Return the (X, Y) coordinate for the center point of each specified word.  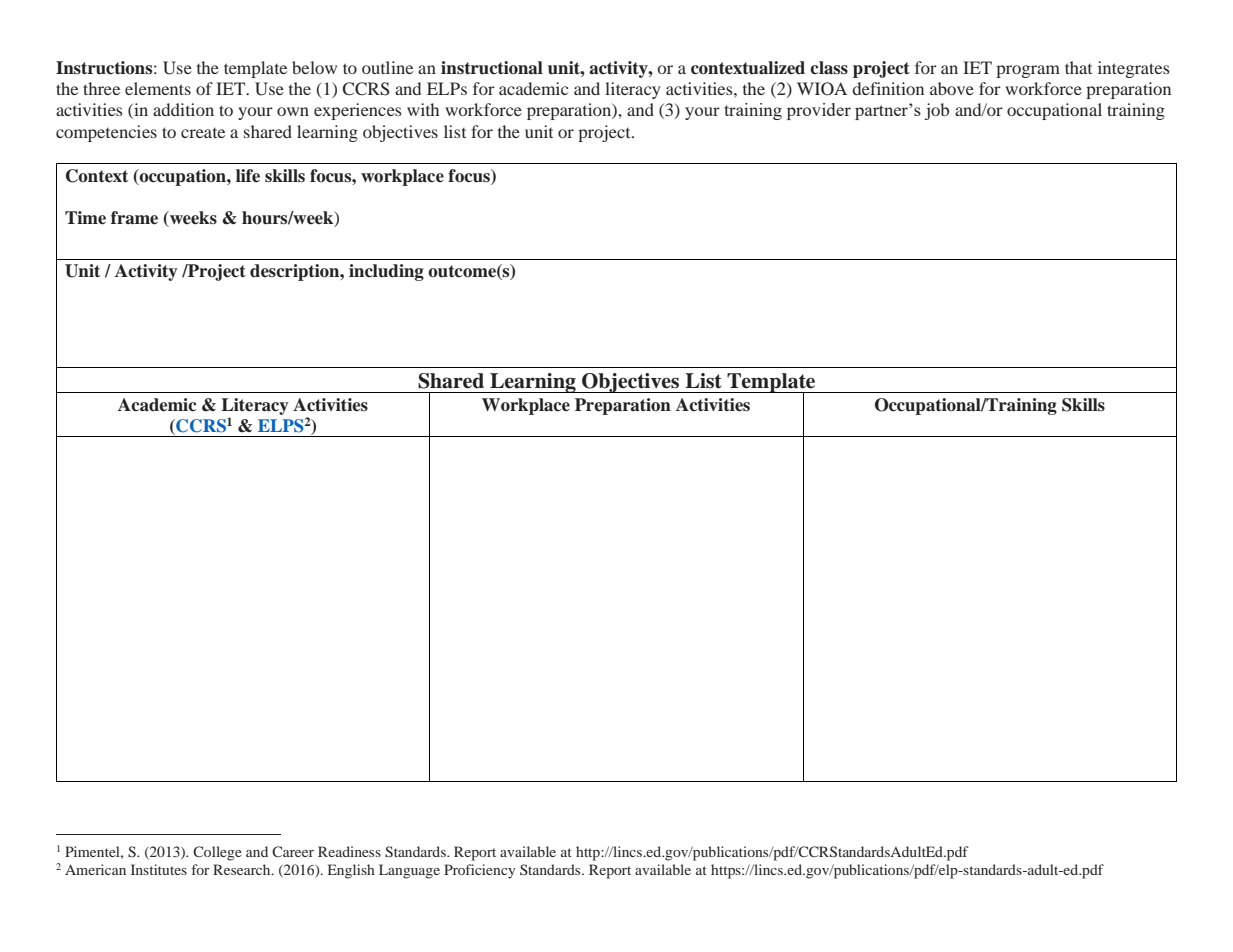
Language (409, 871)
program (1028, 71)
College (217, 853)
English (351, 871)
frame (134, 218)
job (937, 111)
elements (158, 88)
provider (819, 111)
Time (85, 218)
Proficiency (480, 871)
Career (293, 851)
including (386, 272)
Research (243, 869)
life (248, 176)
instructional (492, 68)
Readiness (349, 851)
